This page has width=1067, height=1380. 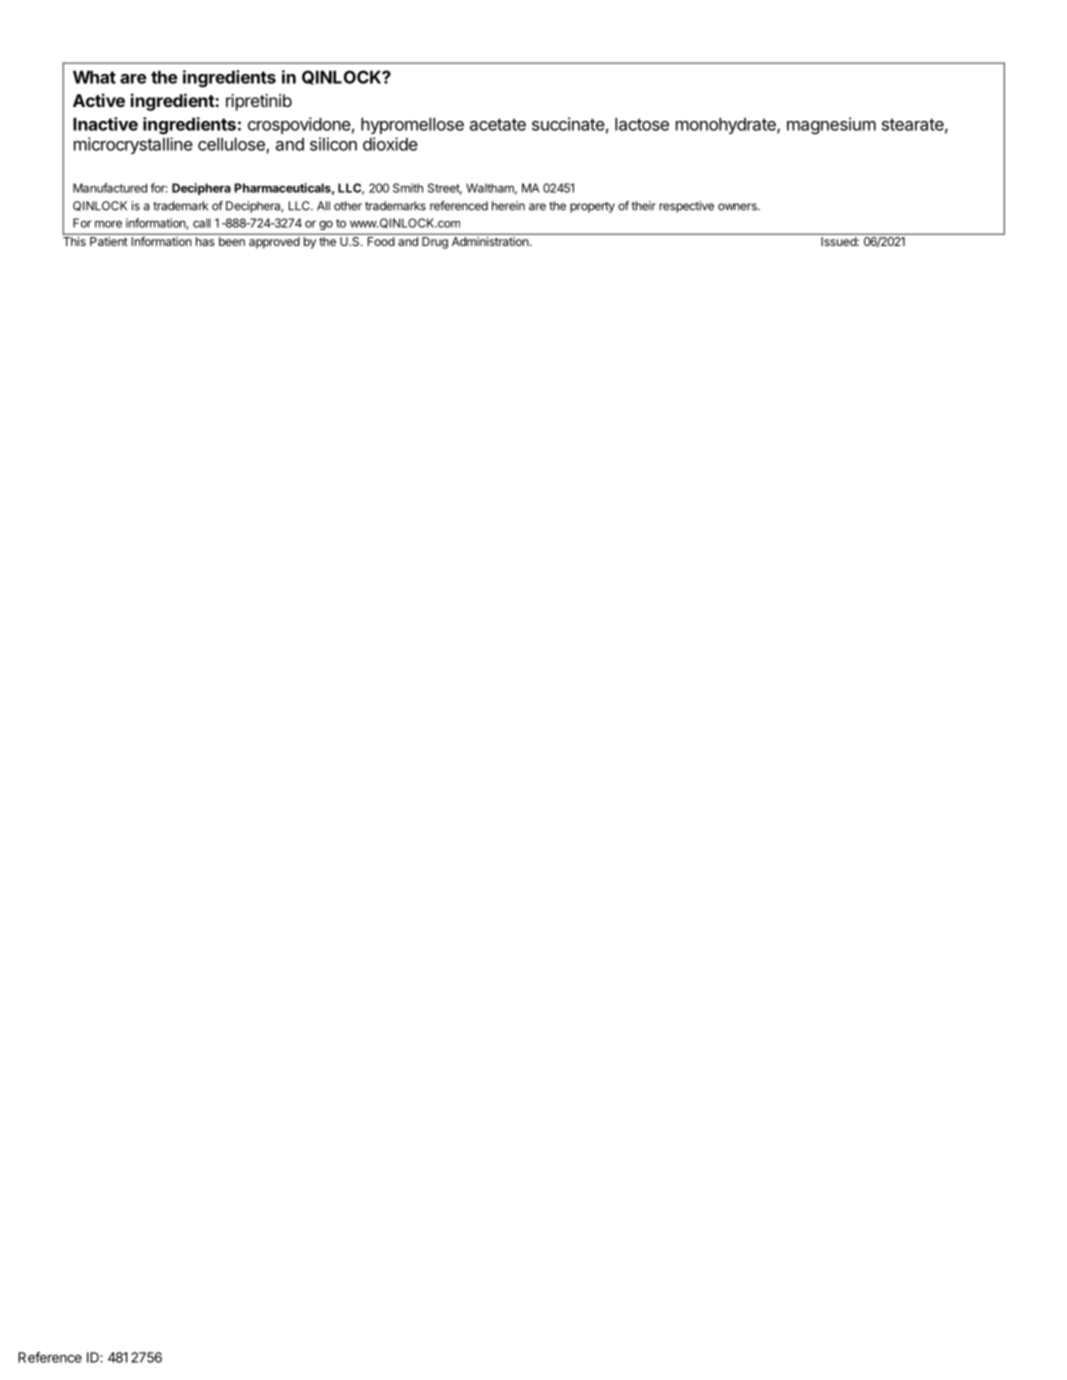 What do you see at coordinates (831, 126) in the page?
I see `magnesium` at bounding box center [831, 126].
